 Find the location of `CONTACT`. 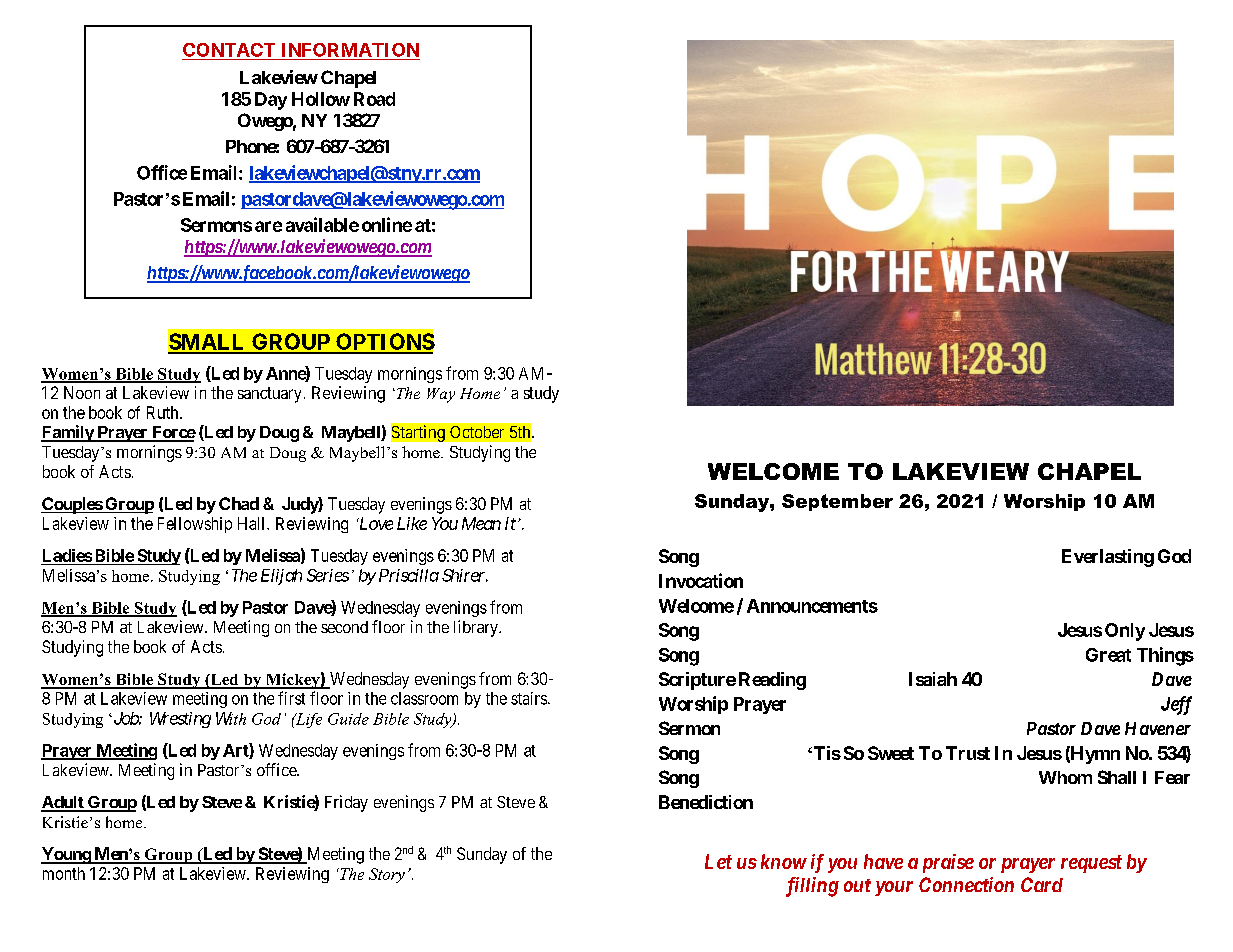

CONTACT is located at coordinates (229, 50).
